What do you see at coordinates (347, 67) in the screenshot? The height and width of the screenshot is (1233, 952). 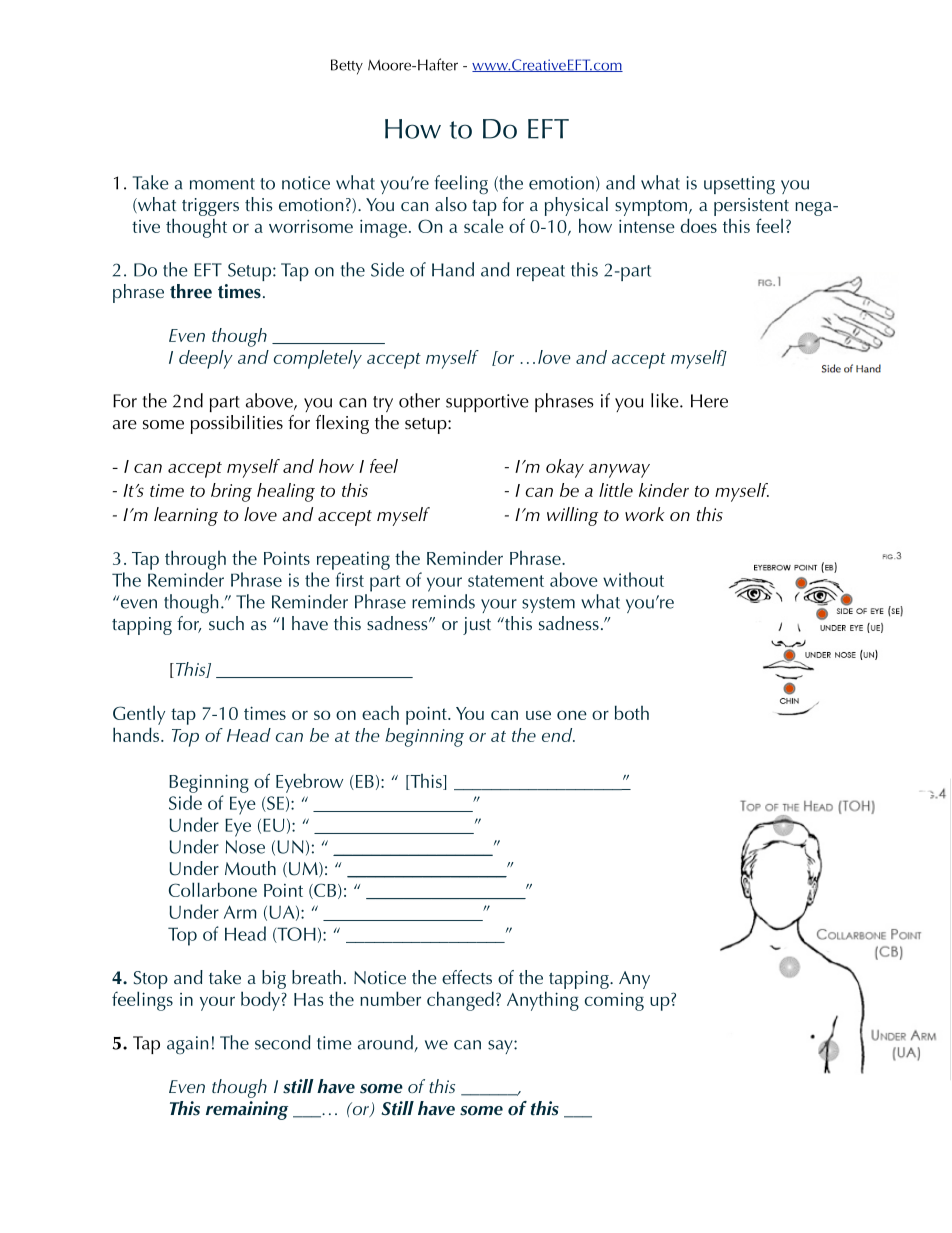 I see `Betty` at bounding box center [347, 67].
